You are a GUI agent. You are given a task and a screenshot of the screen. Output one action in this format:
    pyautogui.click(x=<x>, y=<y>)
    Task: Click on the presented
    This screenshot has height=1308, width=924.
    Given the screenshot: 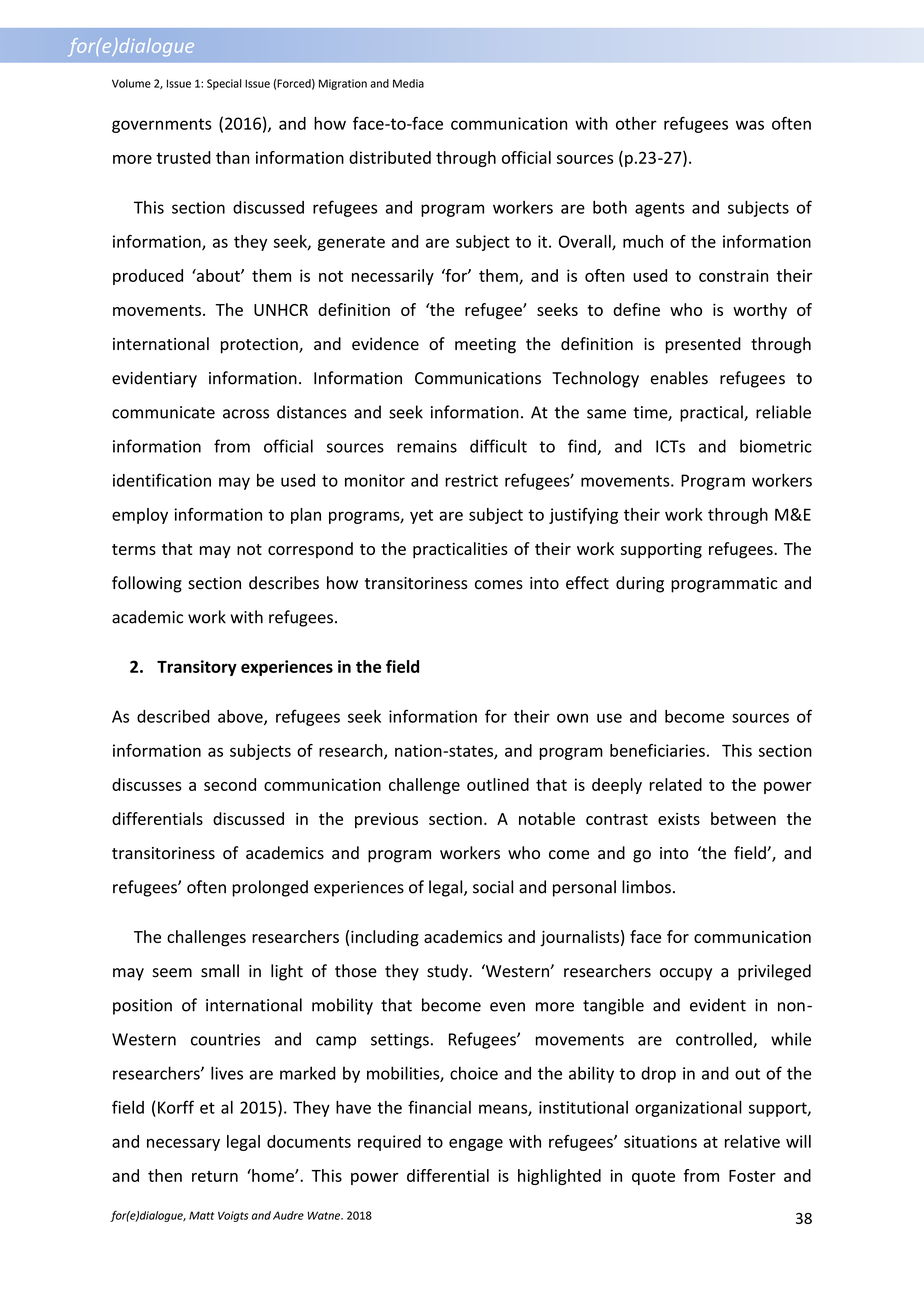 What is the action you would take?
    pyautogui.click(x=703, y=345)
